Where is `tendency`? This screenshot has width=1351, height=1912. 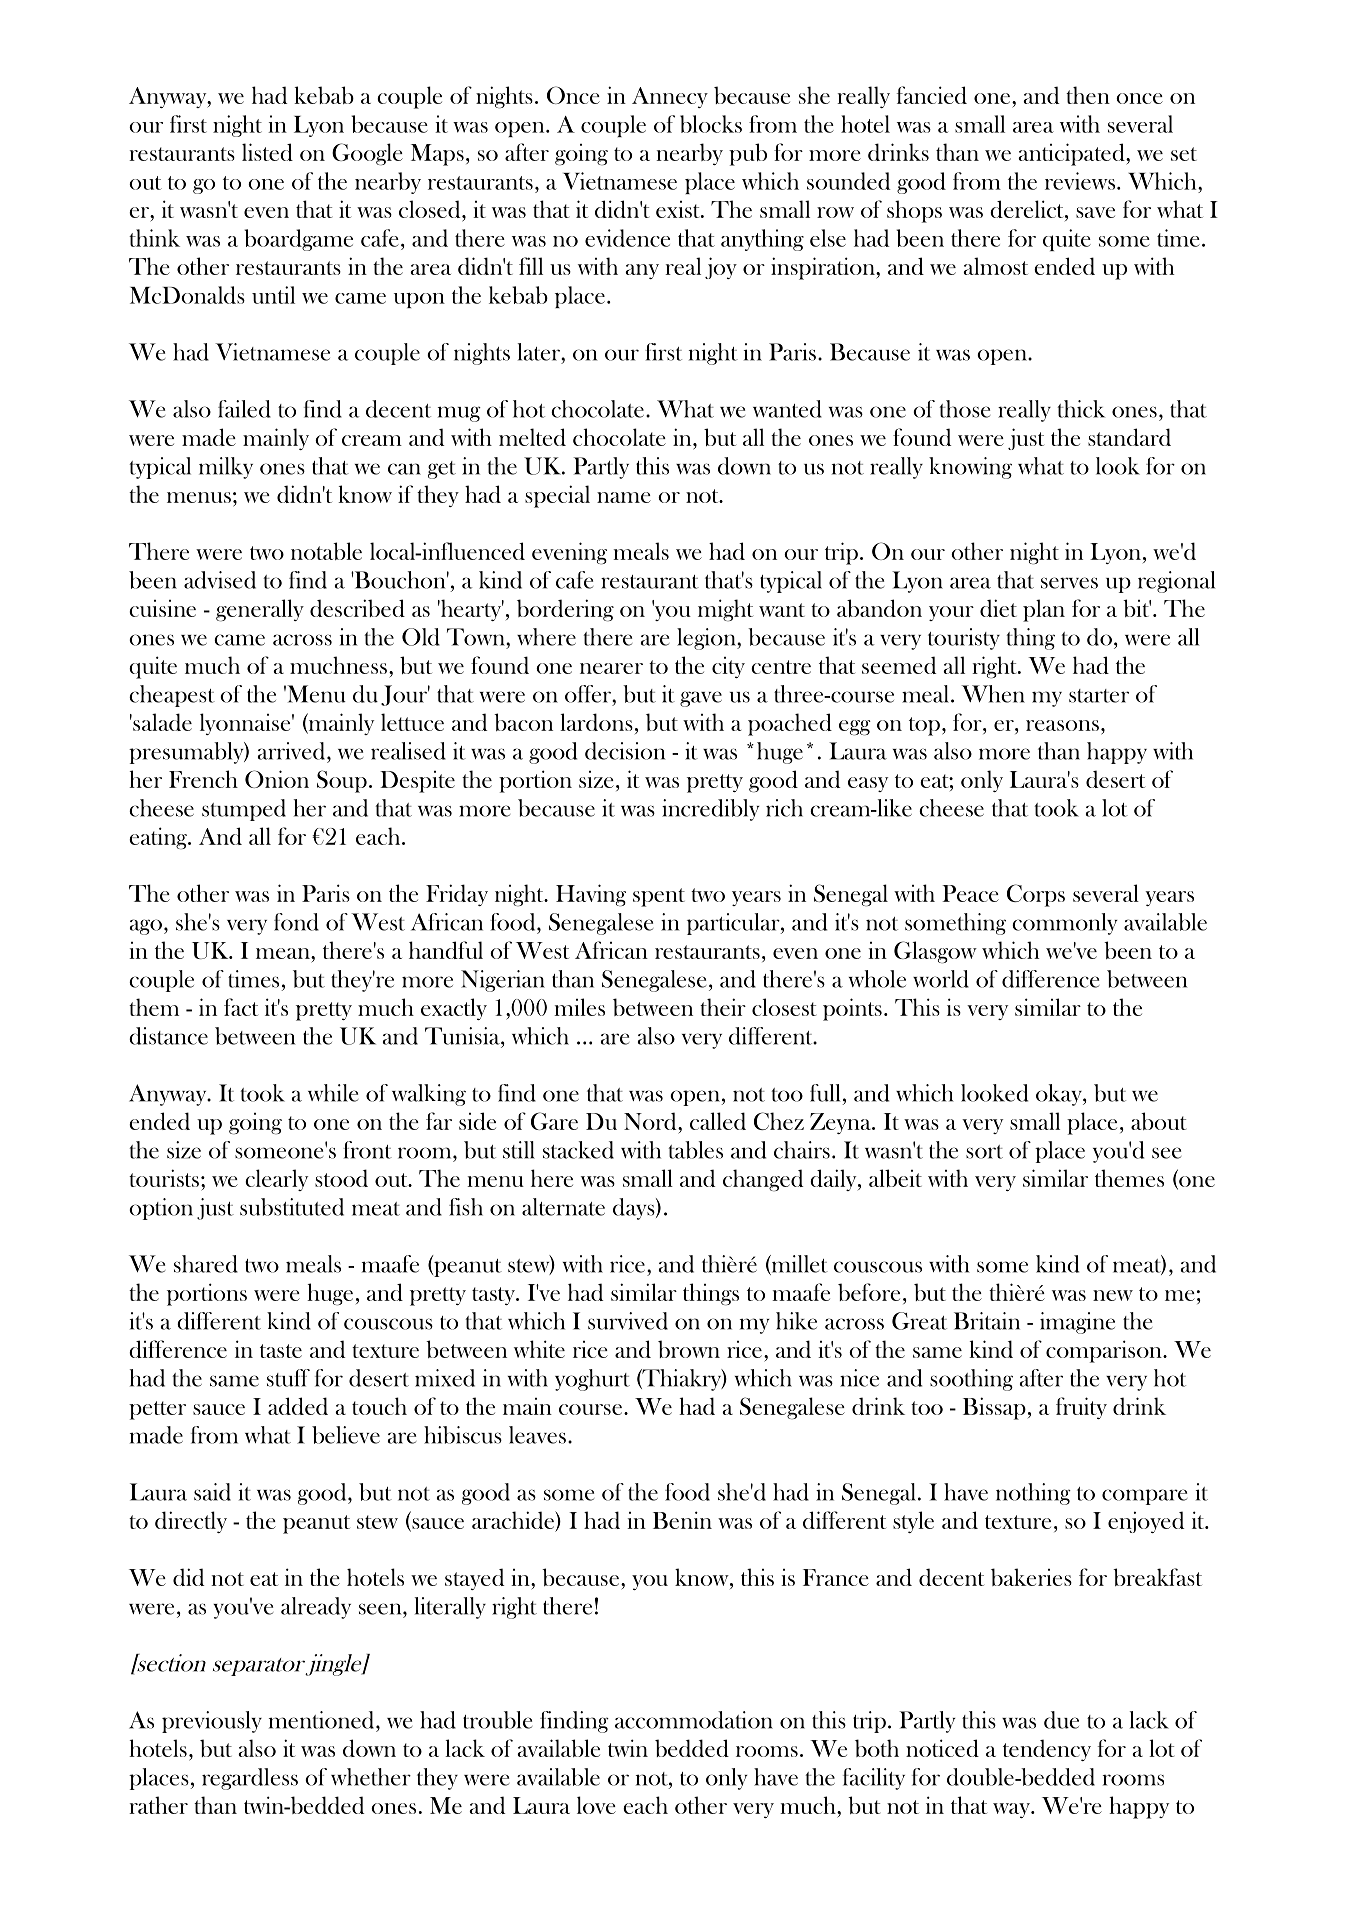
tendency is located at coordinates (1047, 1750).
